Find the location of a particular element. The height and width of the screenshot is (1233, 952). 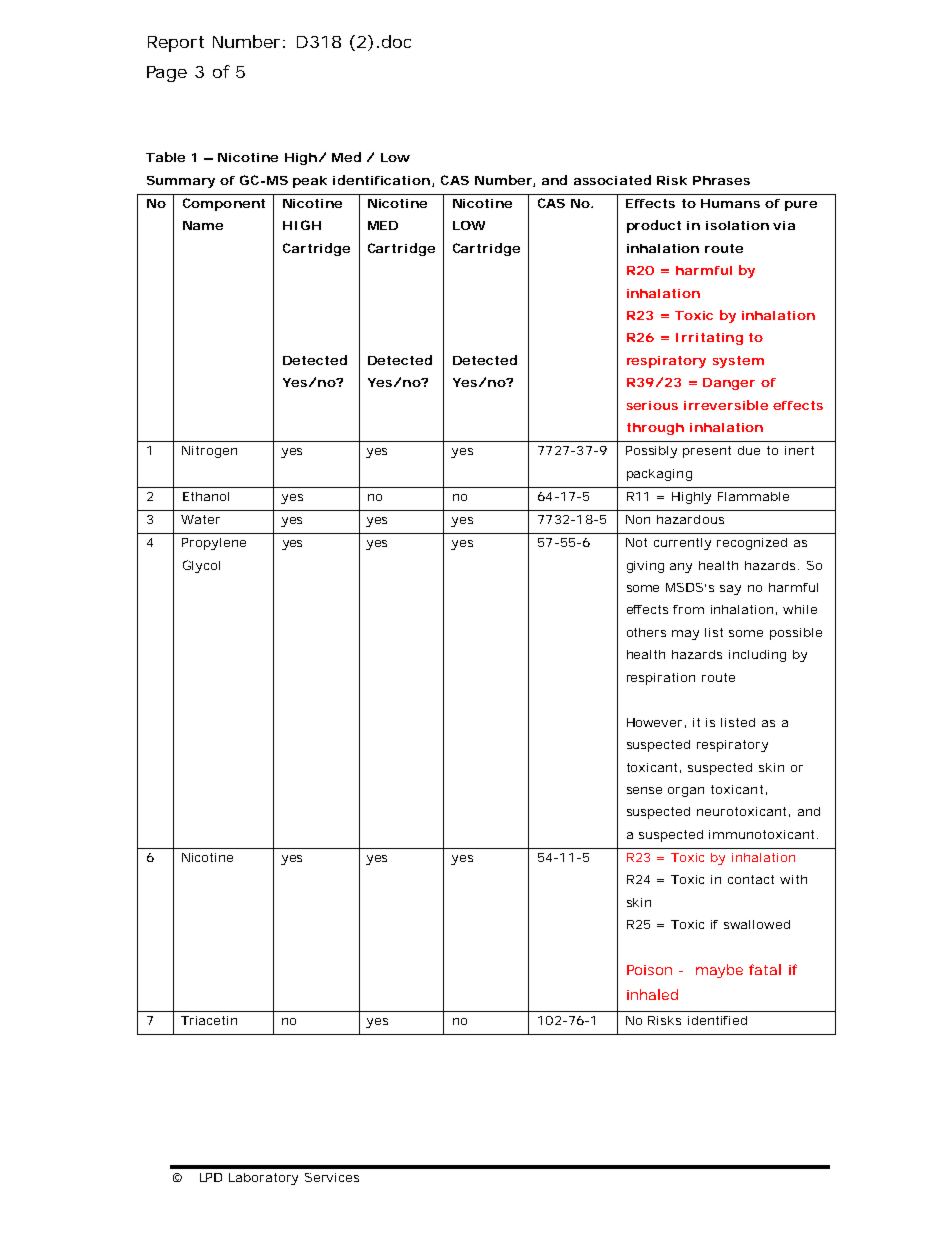

Page is located at coordinates (167, 74).
